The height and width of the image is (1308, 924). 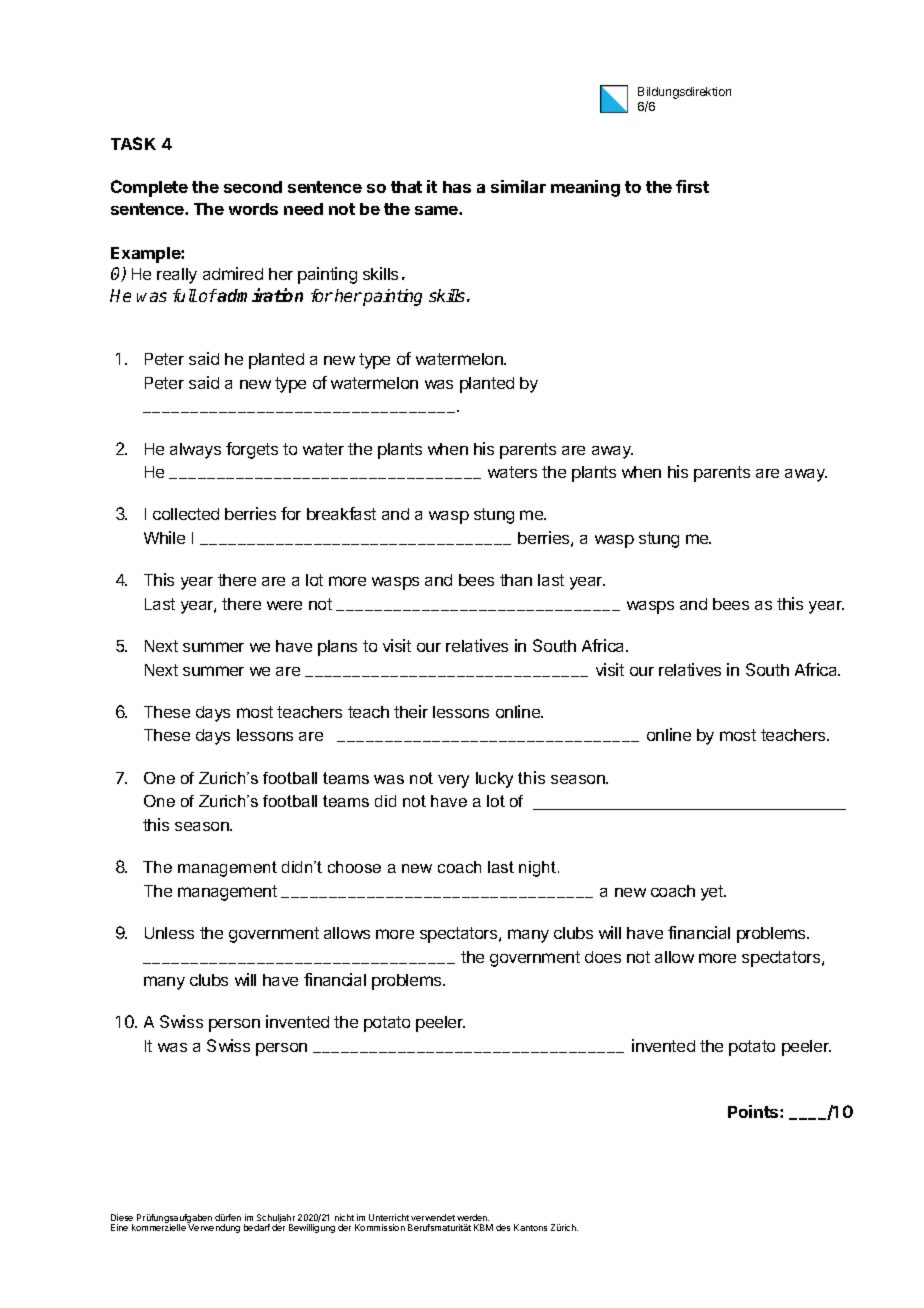 I want to click on choose, so click(x=354, y=867).
